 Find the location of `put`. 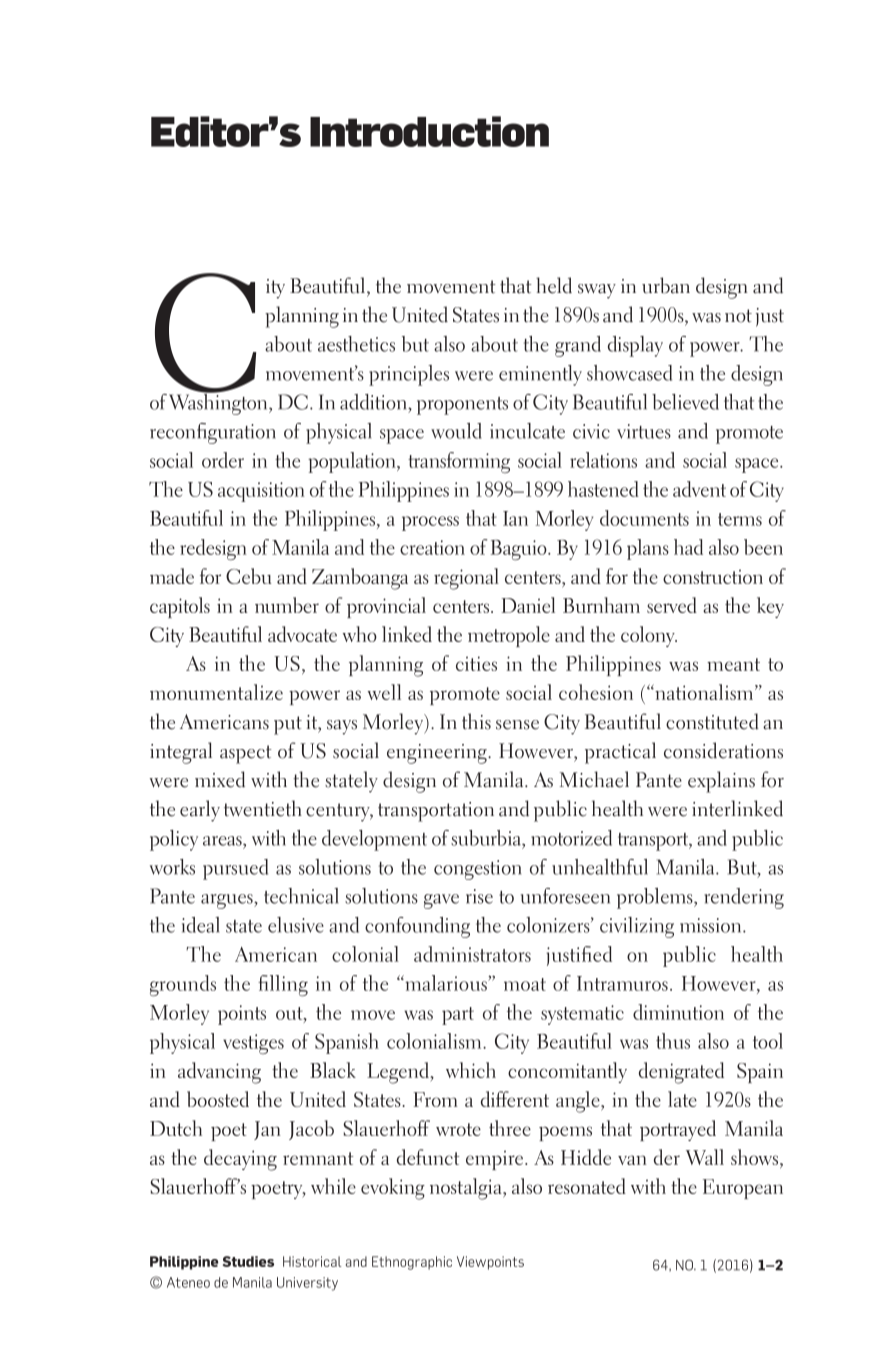

put is located at coordinates (288, 725).
